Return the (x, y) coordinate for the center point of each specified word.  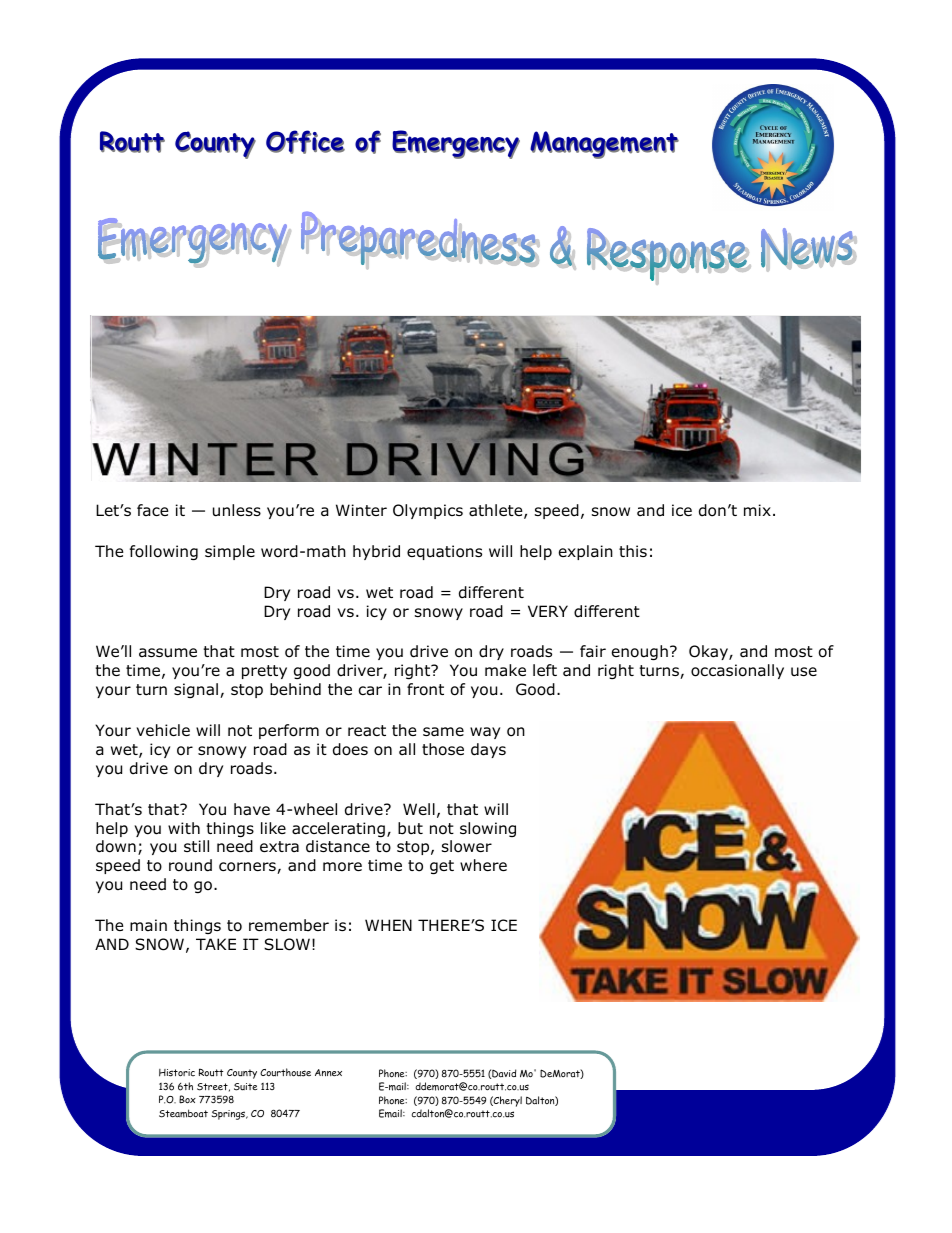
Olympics (428, 511)
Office (305, 142)
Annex (328, 1073)
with (184, 828)
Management (604, 145)
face (153, 510)
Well (419, 809)
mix (757, 510)
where (483, 865)
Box (187, 1099)
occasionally (737, 671)
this (633, 551)
